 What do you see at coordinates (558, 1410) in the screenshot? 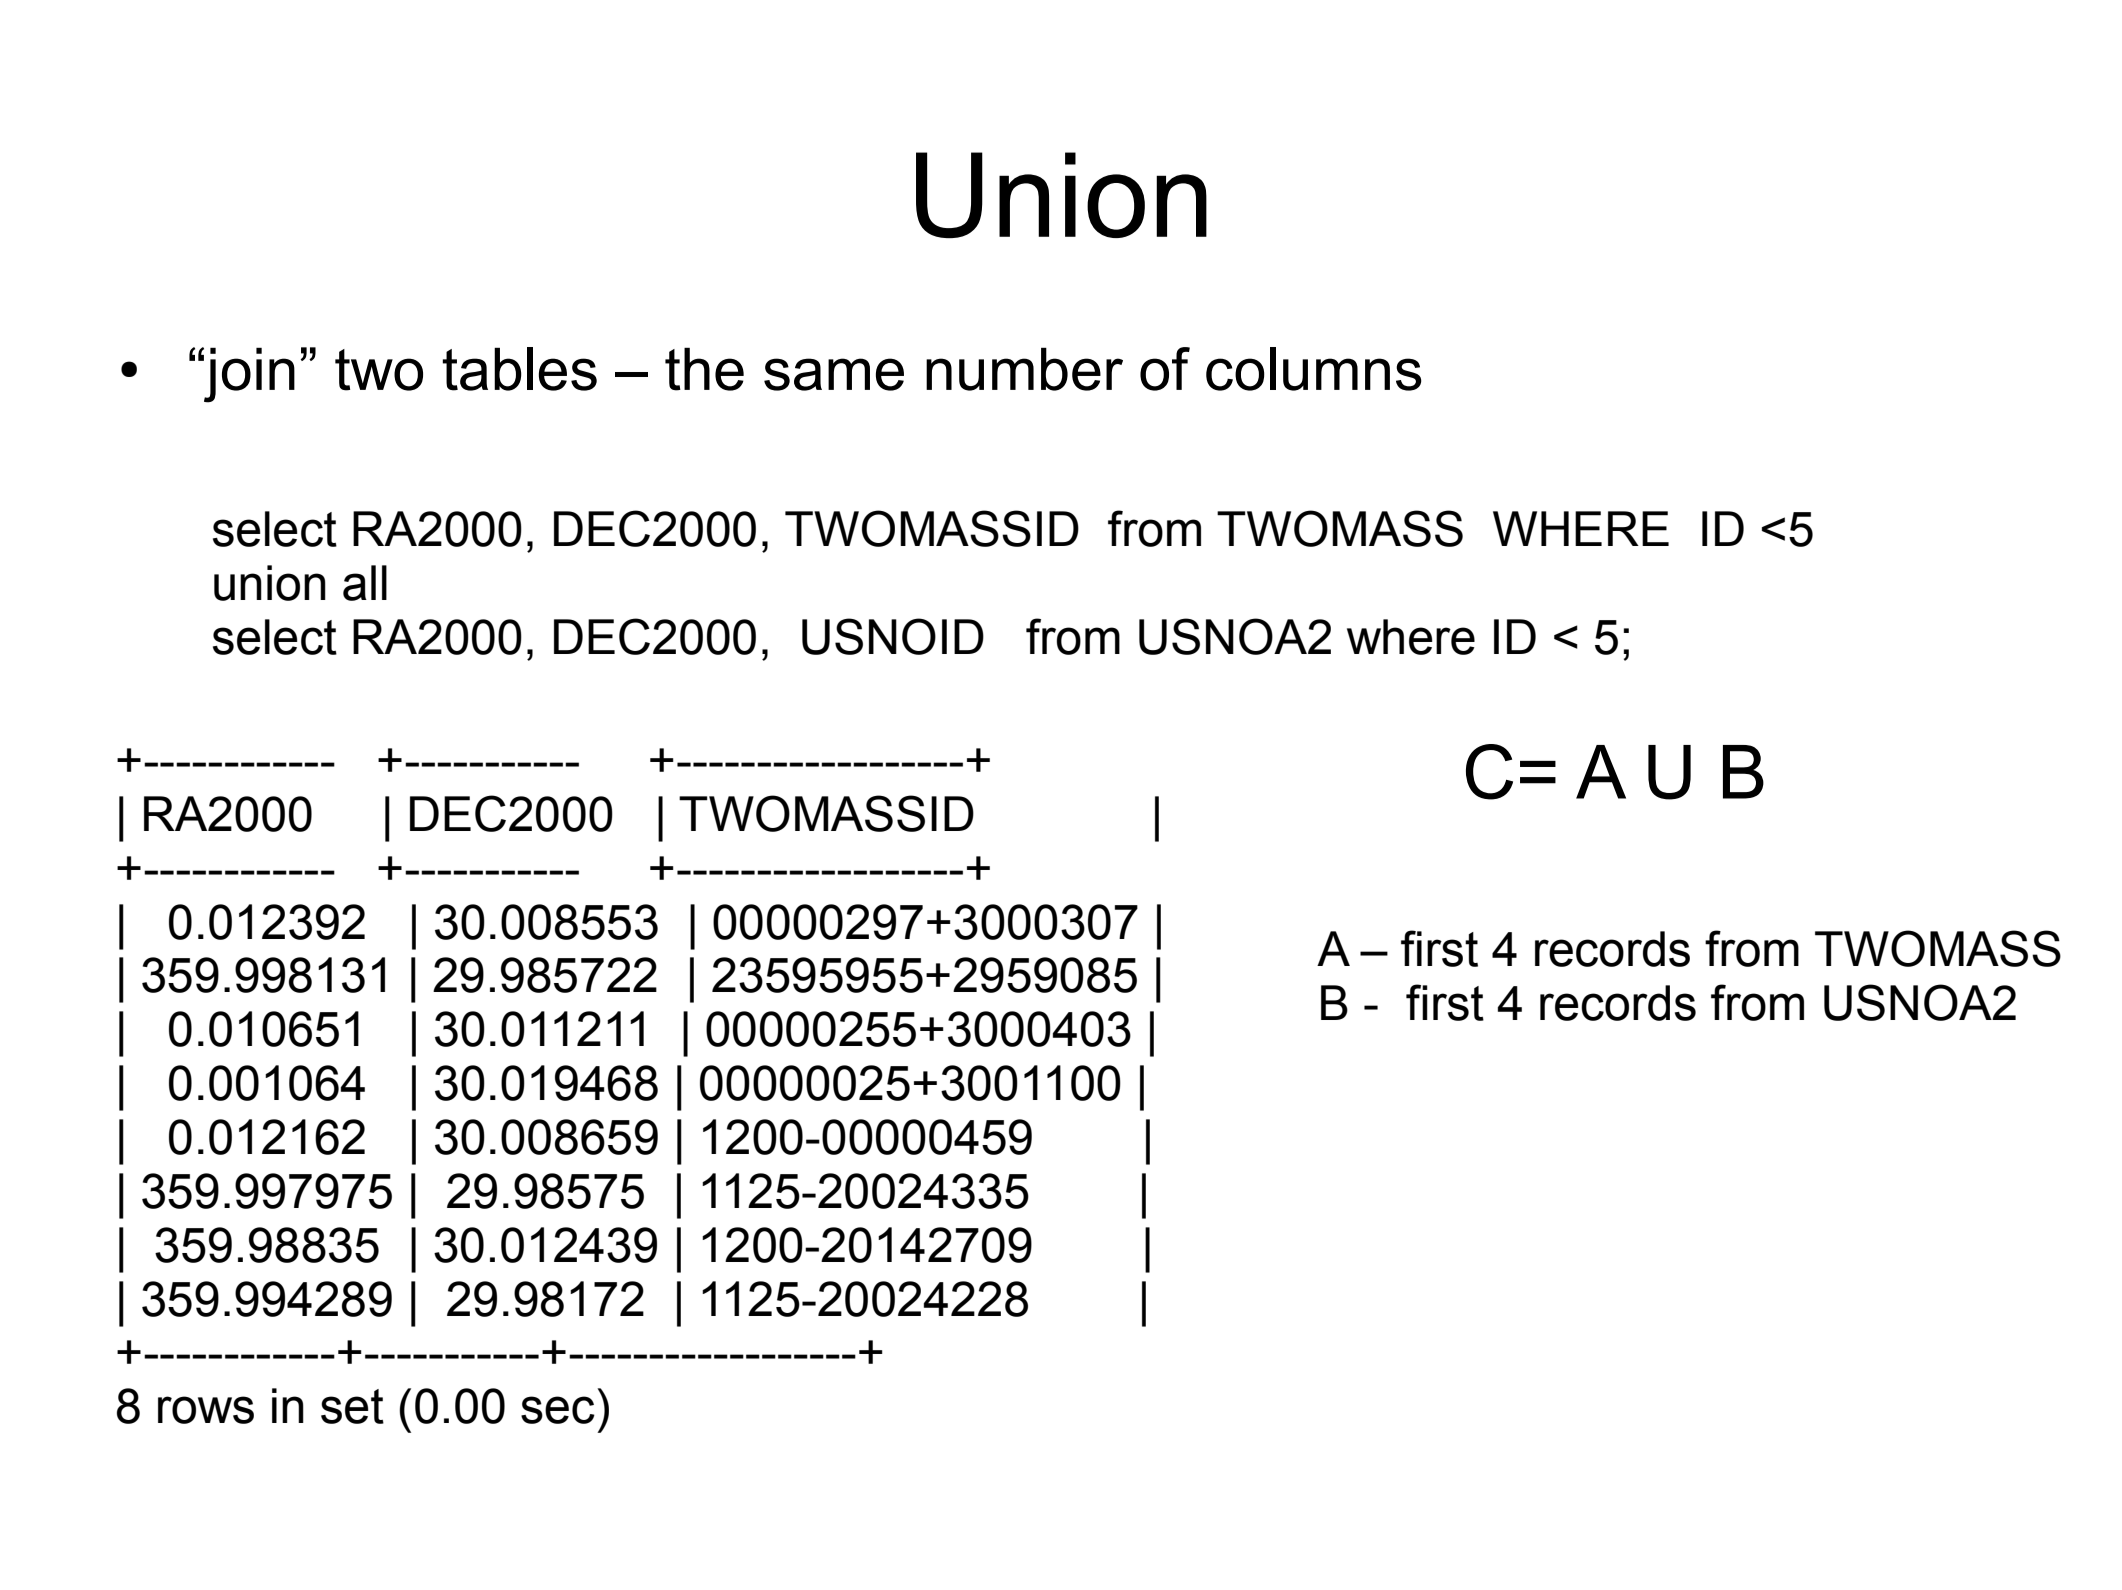
I see `sec` at bounding box center [558, 1410].
